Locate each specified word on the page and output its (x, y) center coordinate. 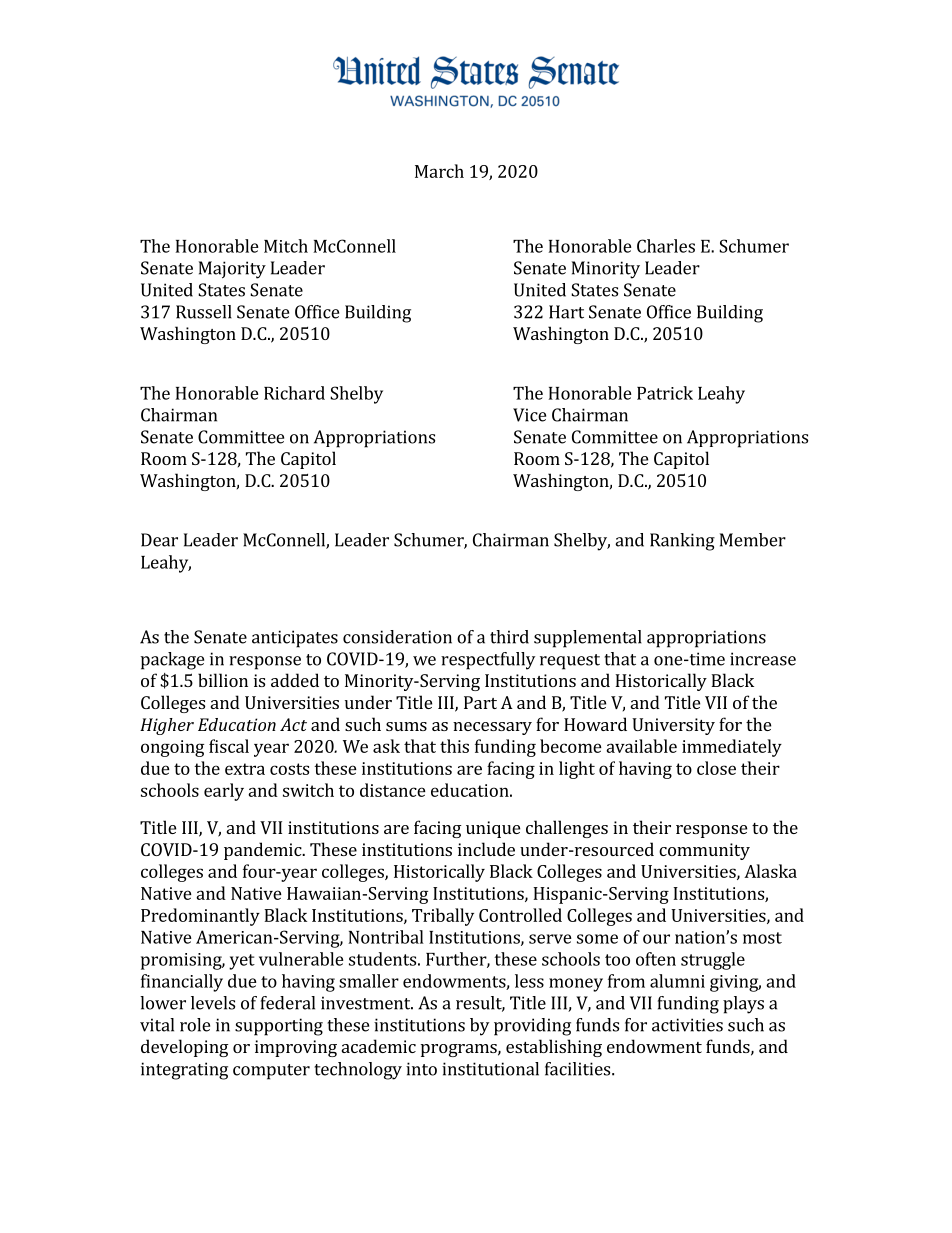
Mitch (286, 246)
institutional (490, 1069)
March (439, 171)
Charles (666, 246)
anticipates (295, 639)
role (195, 1025)
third (509, 637)
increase (763, 659)
